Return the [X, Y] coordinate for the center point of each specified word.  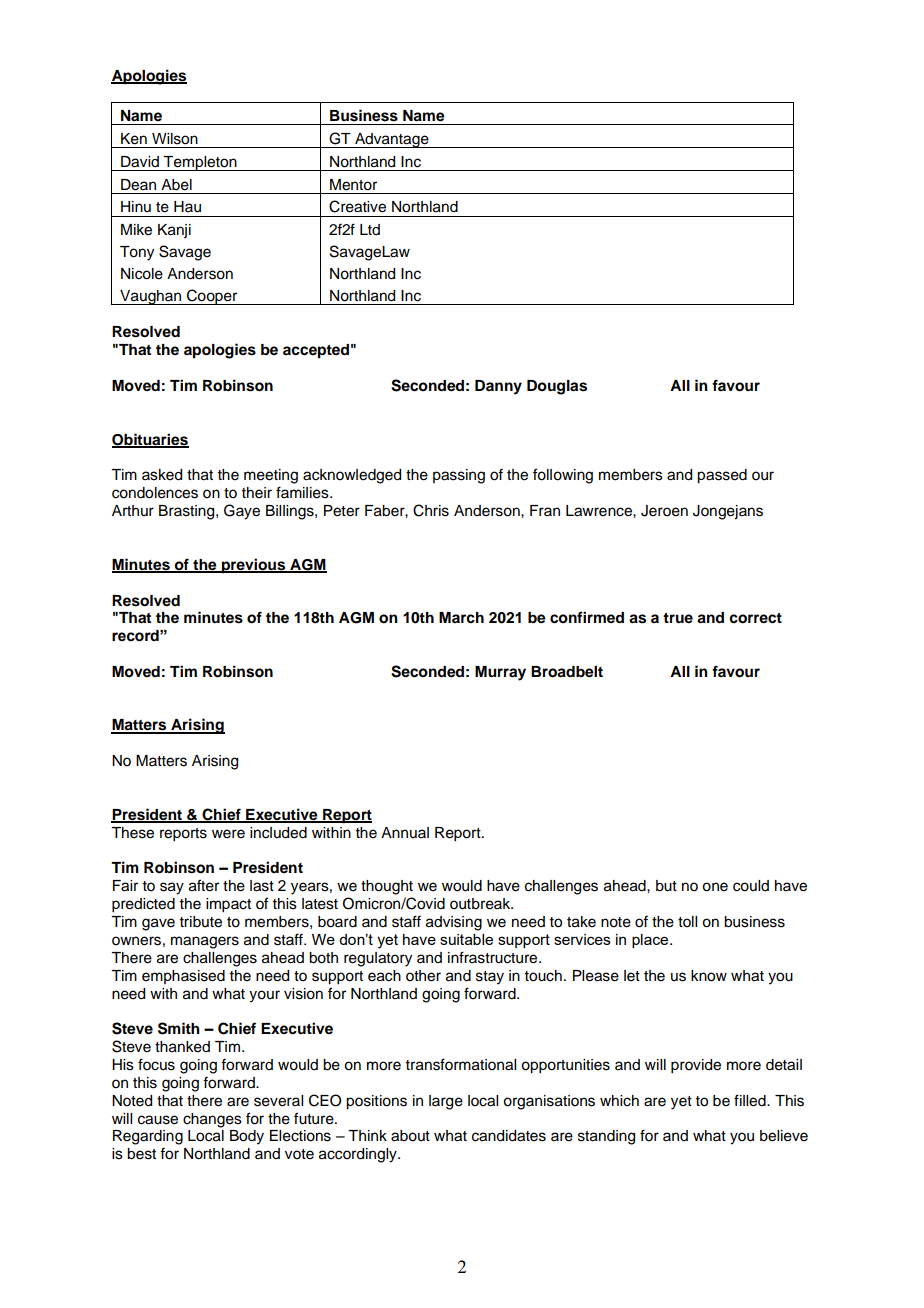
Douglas [557, 387]
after [204, 885]
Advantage [392, 140]
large [446, 1102]
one [715, 887]
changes [212, 1120]
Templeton [200, 163]
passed [722, 476]
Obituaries [150, 440]
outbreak [481, 904]
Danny [498, 387]
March [461, 618]
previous [254, 566]
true [678, 618]
